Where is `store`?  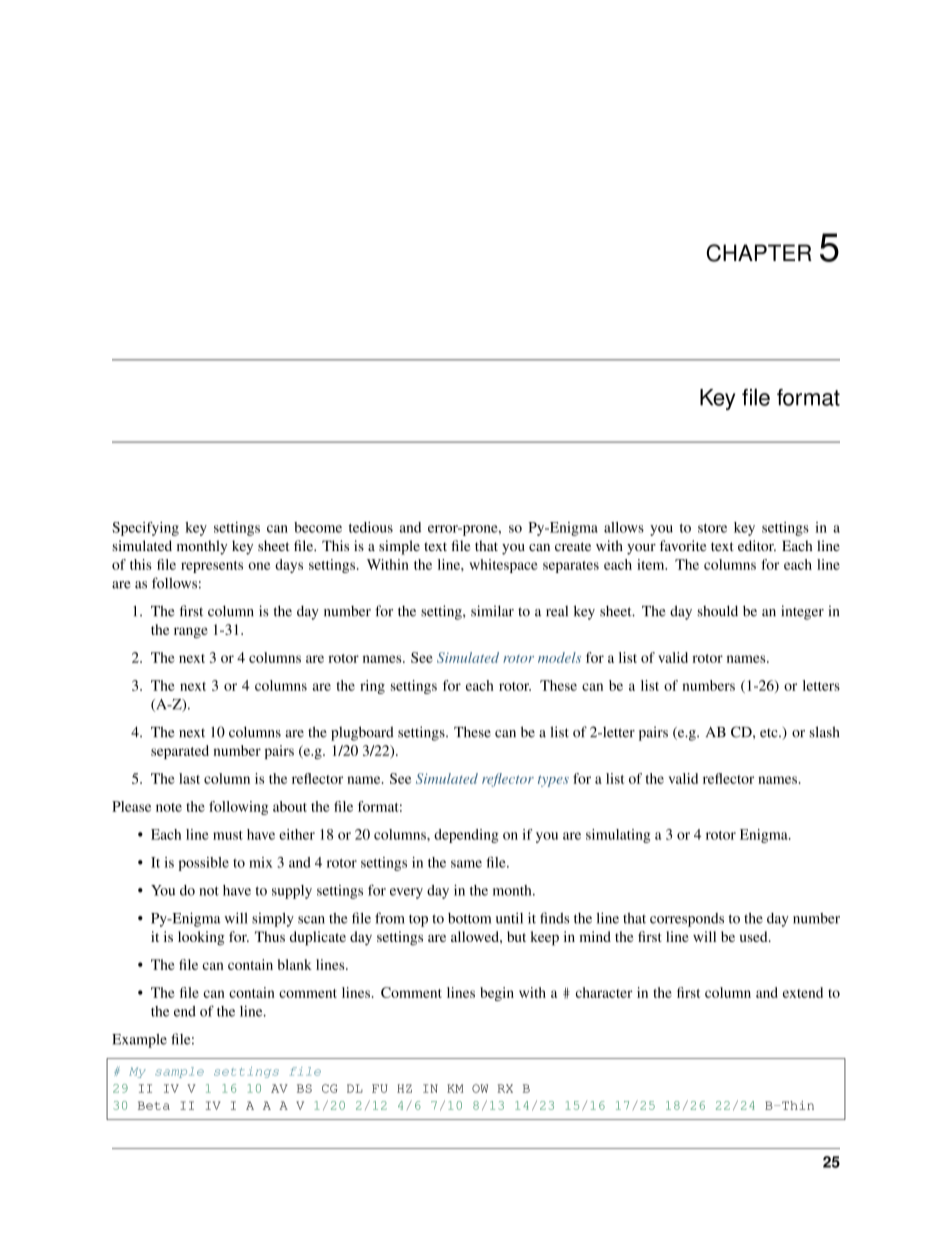 store is located at coordinates (712, 528).
